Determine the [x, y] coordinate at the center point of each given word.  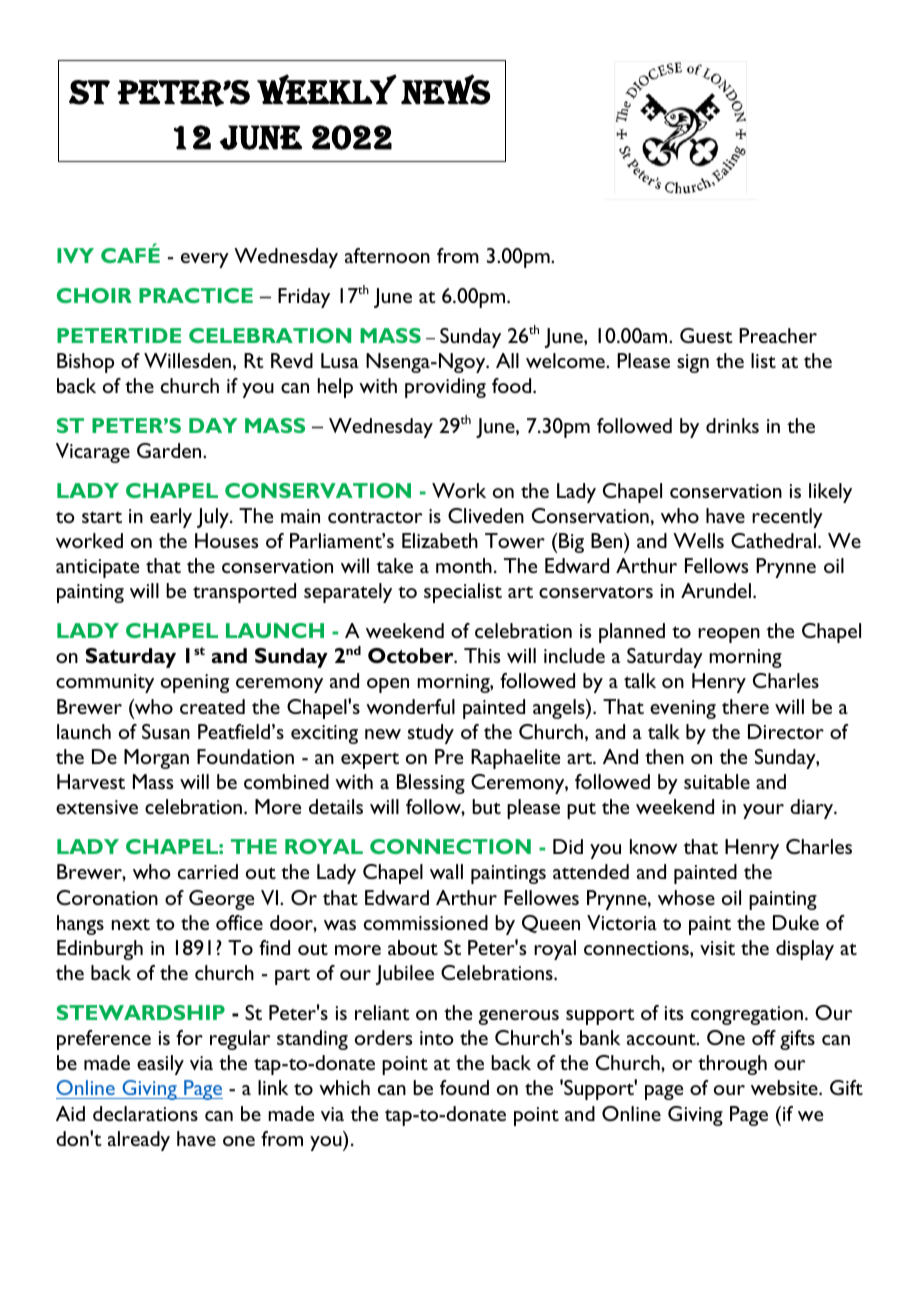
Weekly [327, 89]
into [437, 1038]
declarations [145, 1113]
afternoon [387, 255]
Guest [706, 335]
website [785, 1087]
